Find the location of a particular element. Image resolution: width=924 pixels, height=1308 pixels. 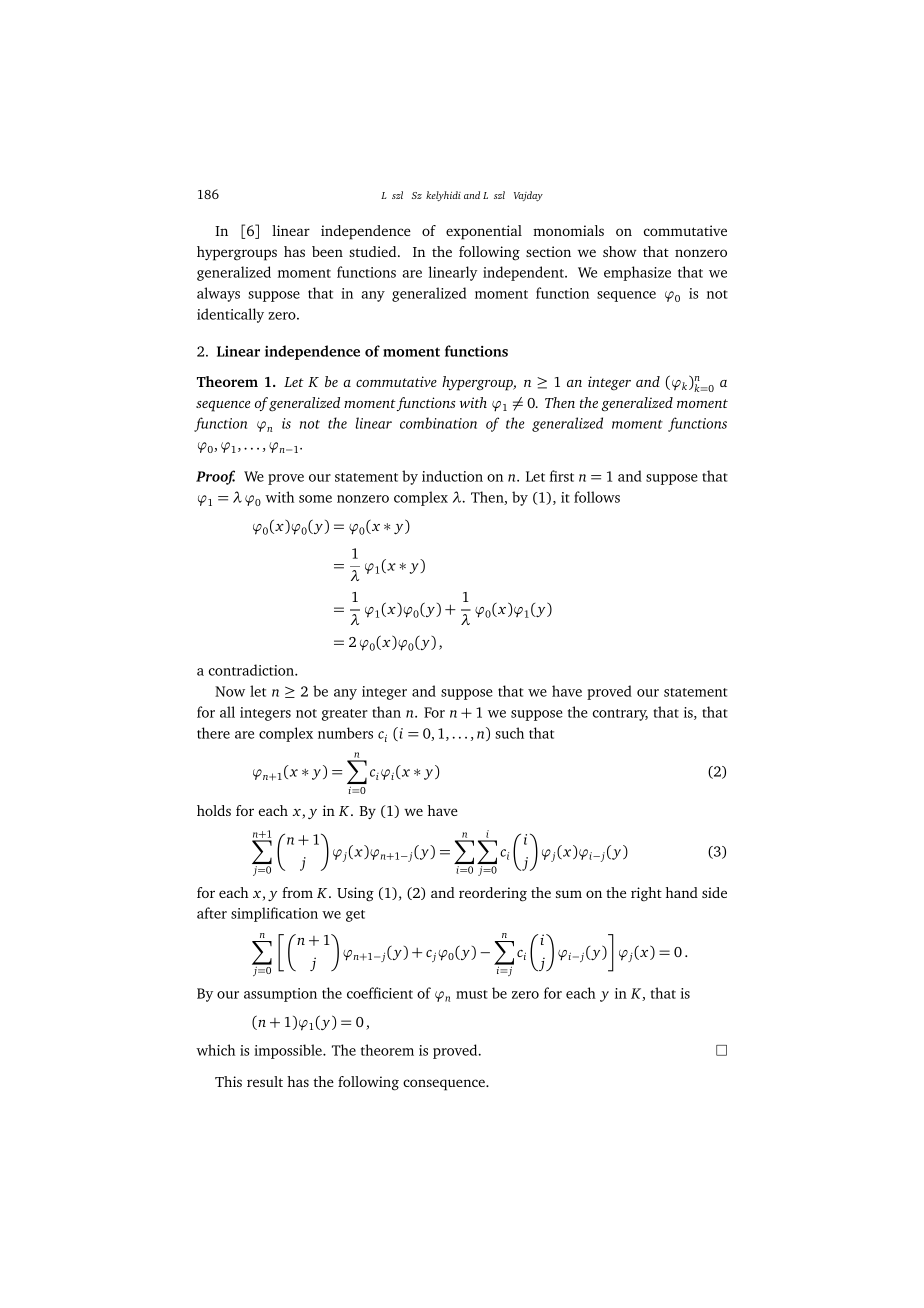

contradiction is located at coordinates (252, 670).
